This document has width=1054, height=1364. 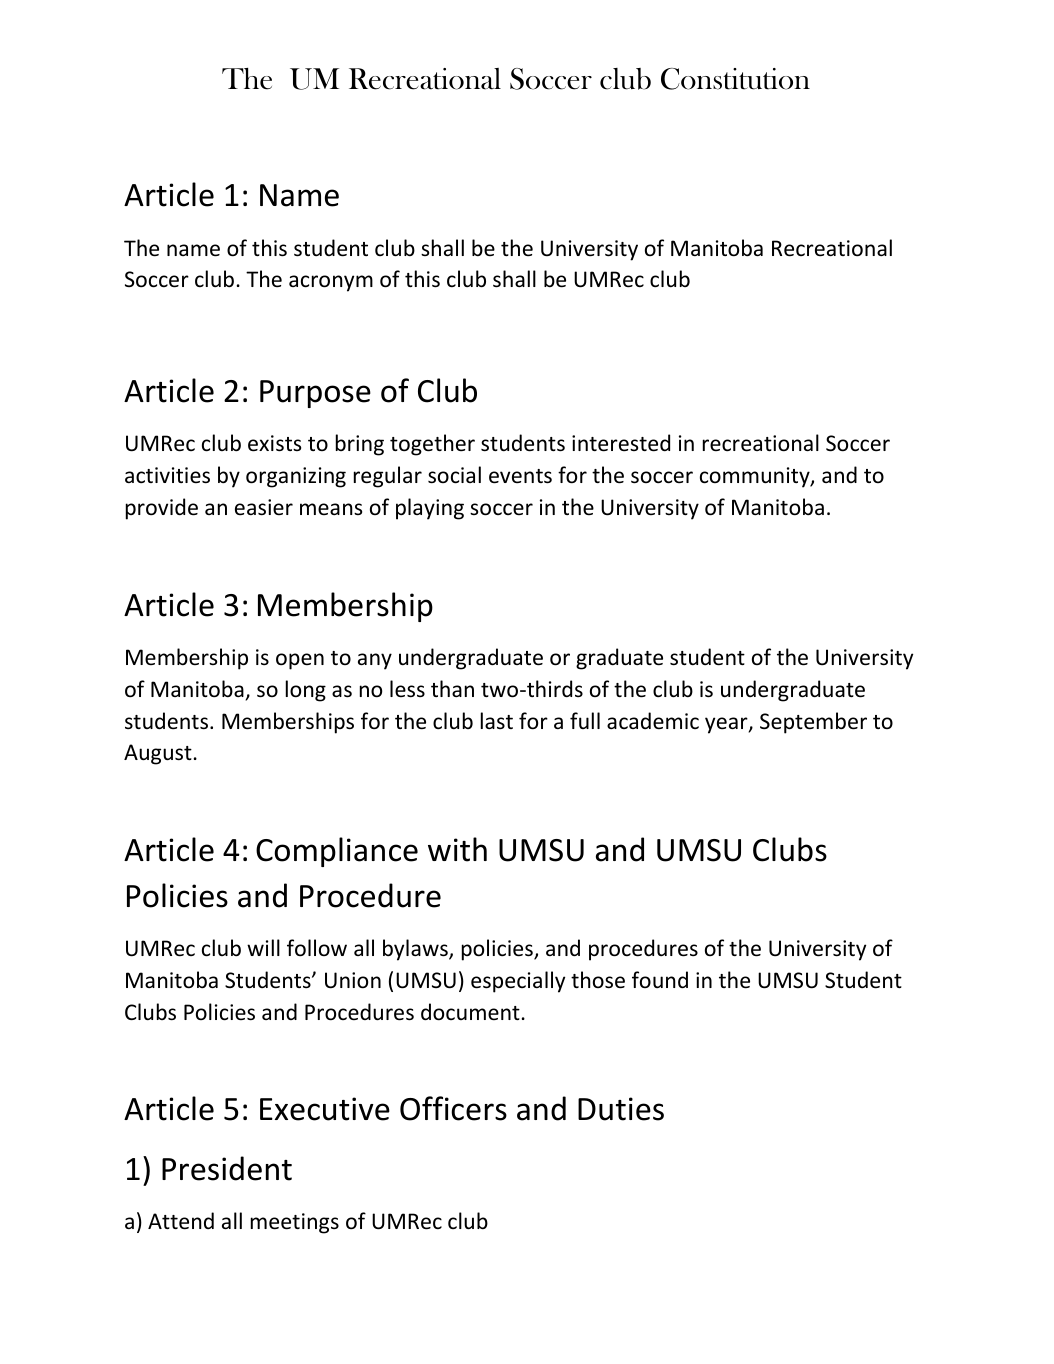 What do you see at coordinates (331, 283) in the document?
I see `acronym` at bounding box center [331, 283].
